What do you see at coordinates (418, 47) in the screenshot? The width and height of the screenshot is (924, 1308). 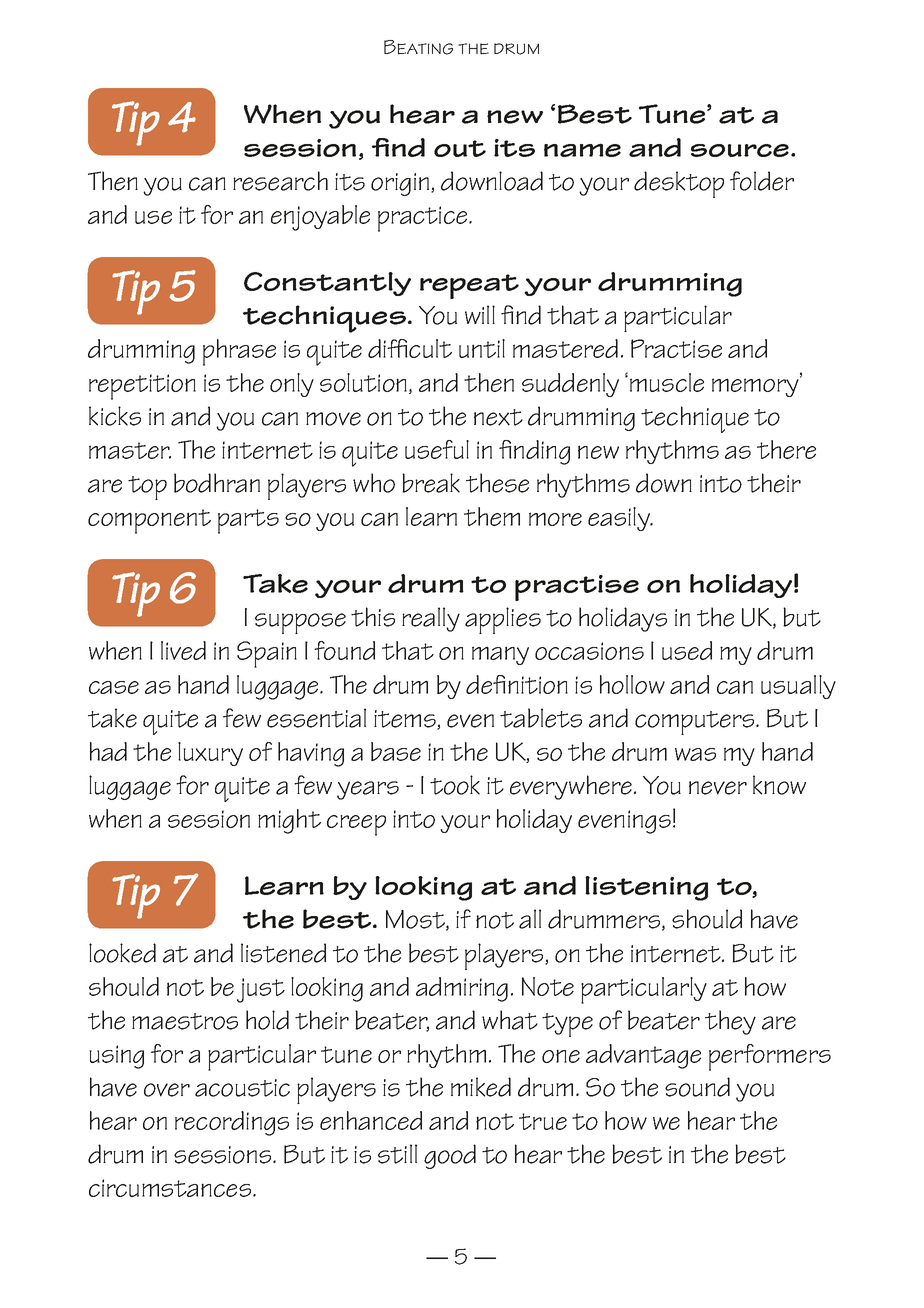 I see `Beating` at bounding box center [418, 47].
